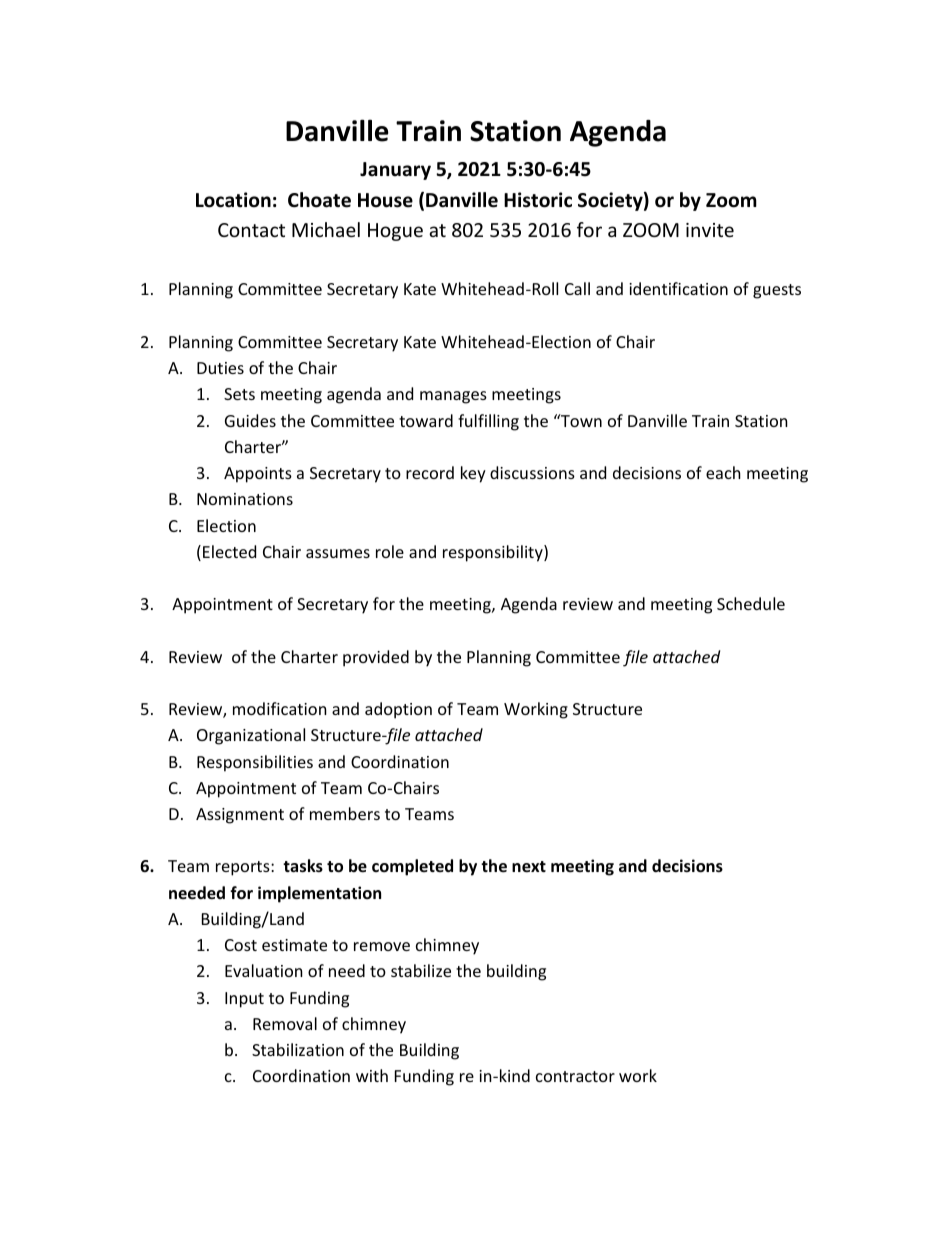 The image size is (952, 1233). What do you see at coordinates (319, 200) in the image?
I see `Choate` at bounding box center [319, 200].
